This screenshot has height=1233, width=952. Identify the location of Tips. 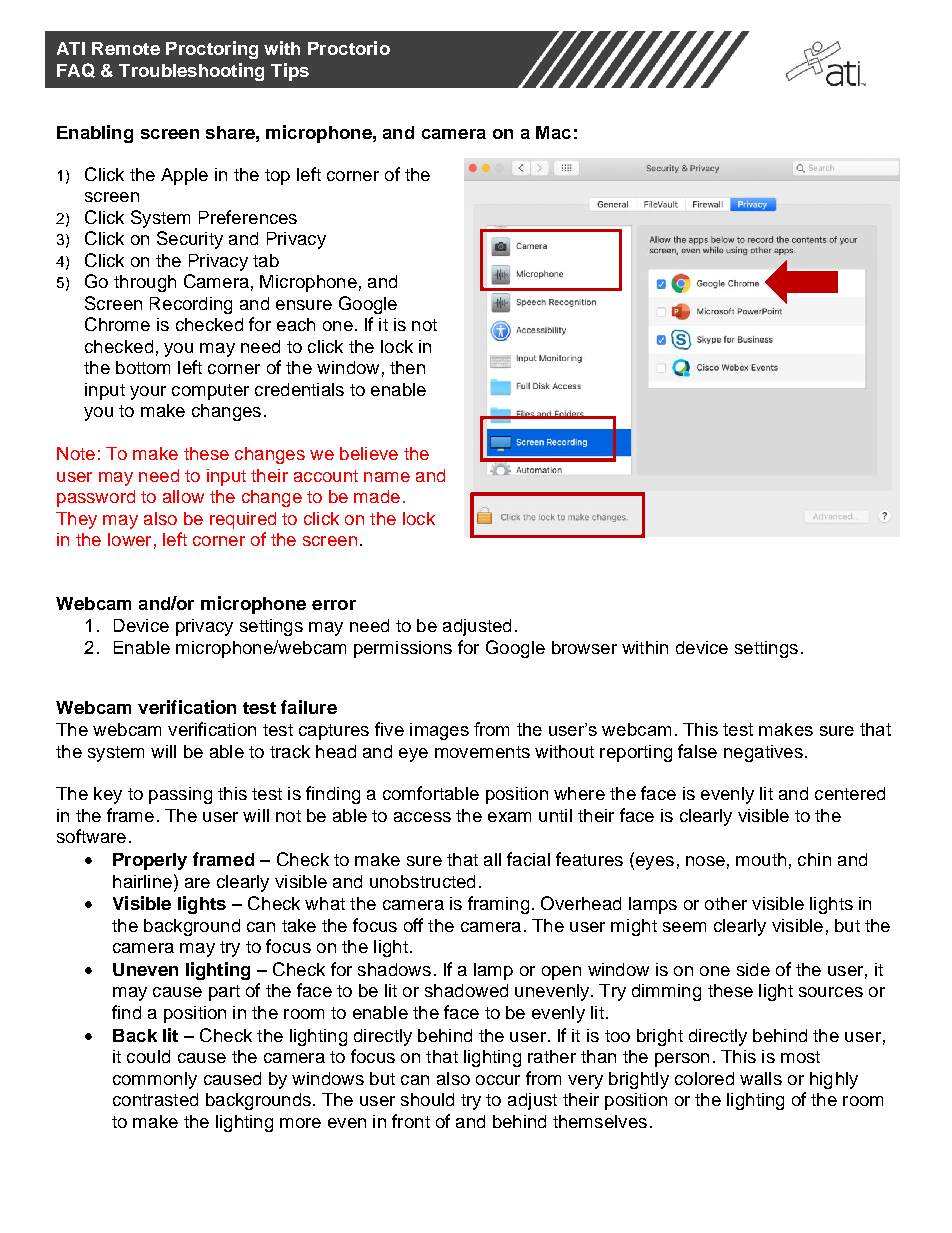
(290, 72).
